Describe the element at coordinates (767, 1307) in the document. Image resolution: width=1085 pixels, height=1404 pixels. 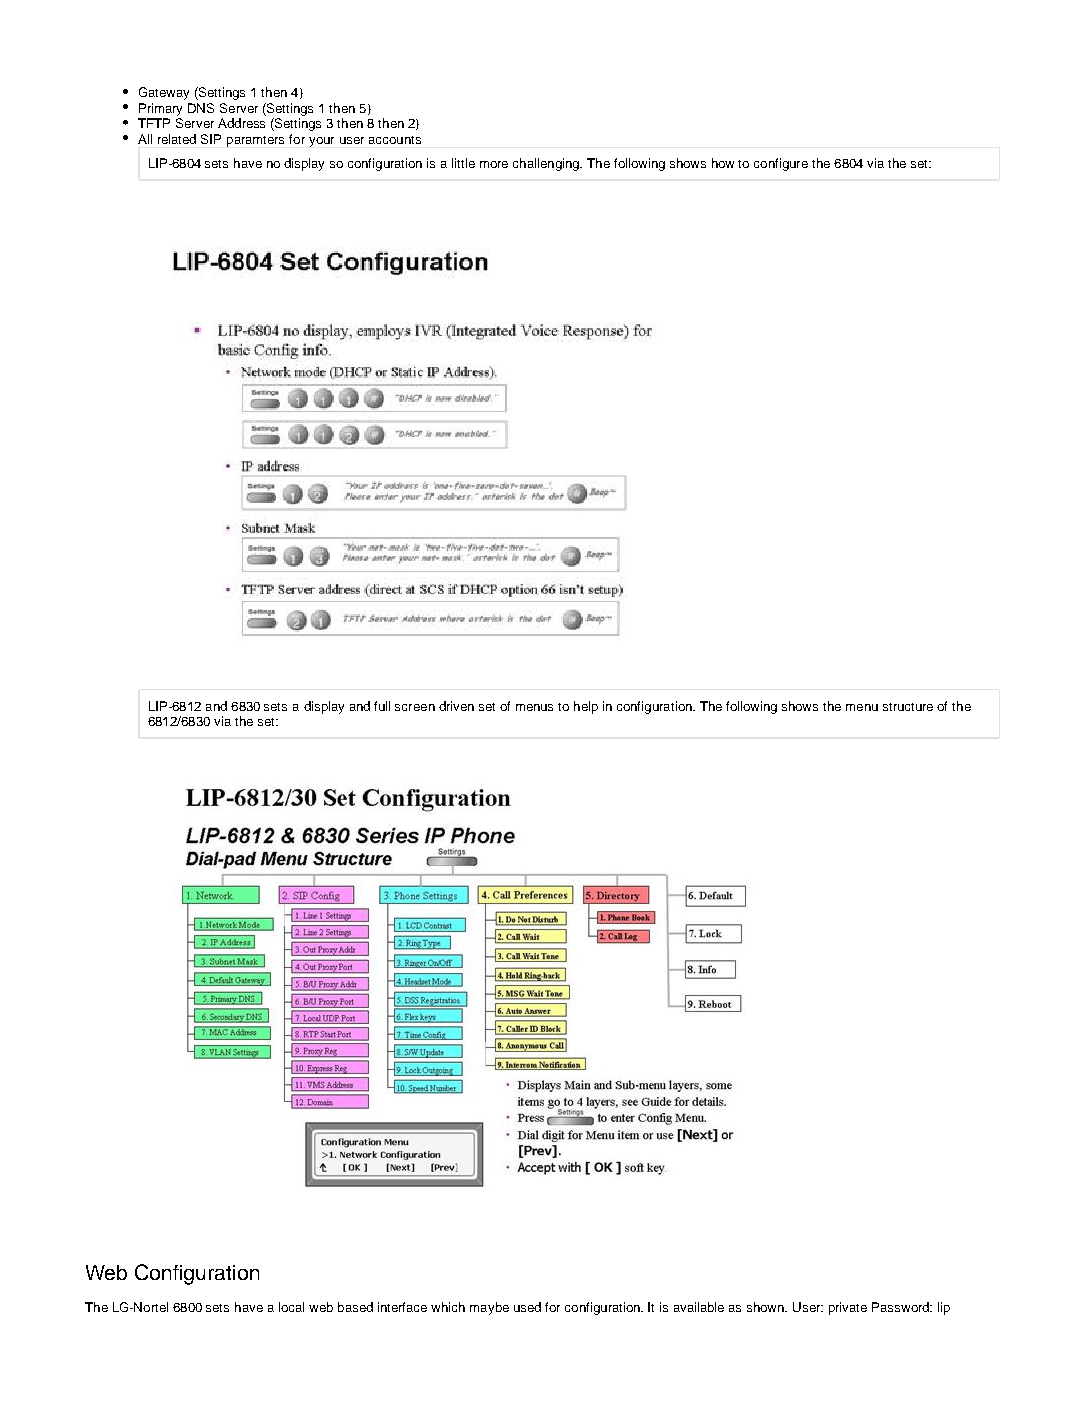
I see `shown` at that location.
